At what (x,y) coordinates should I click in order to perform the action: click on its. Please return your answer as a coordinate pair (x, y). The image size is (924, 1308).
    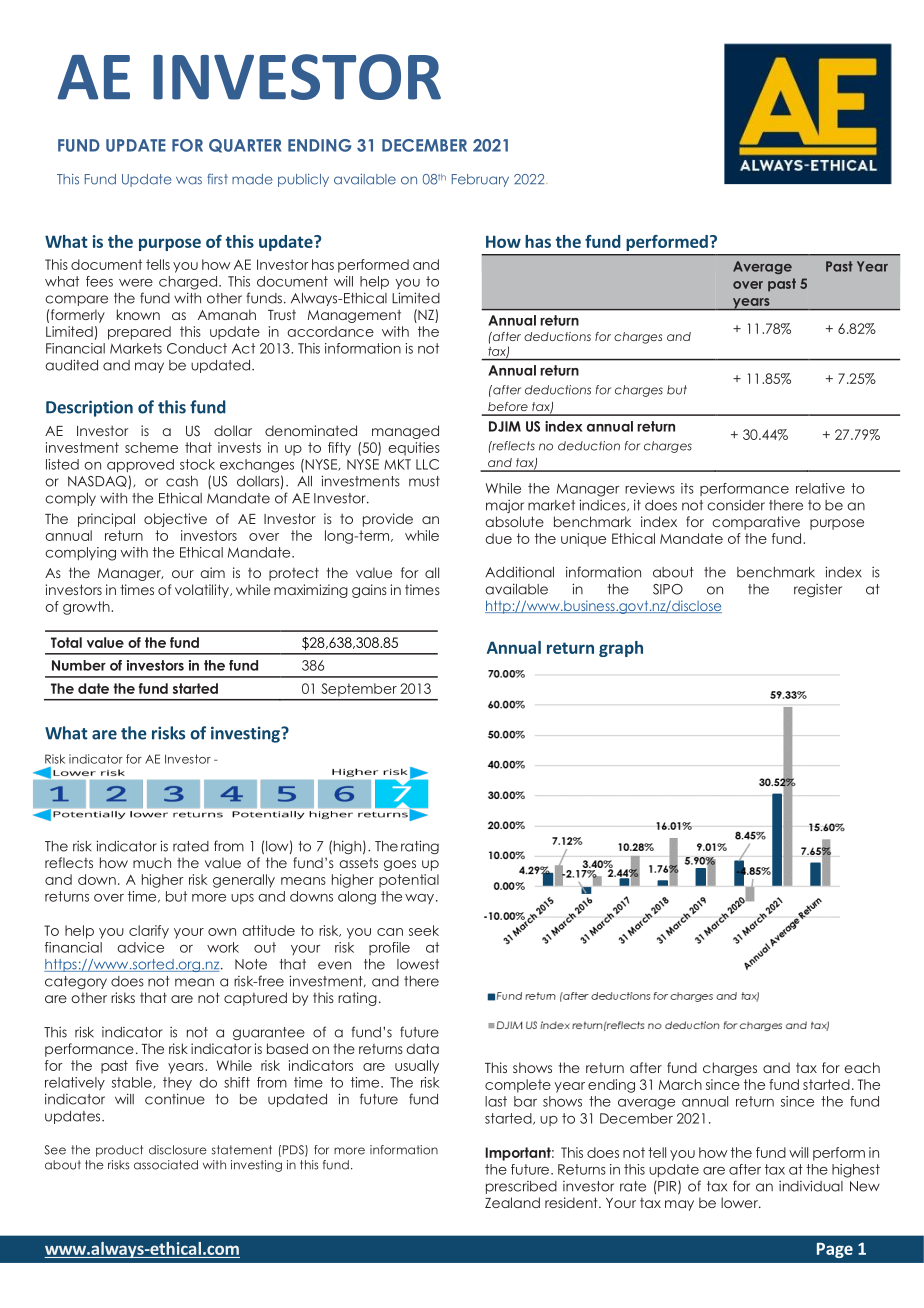
    Looking at the image, I should click on (687, 488).
